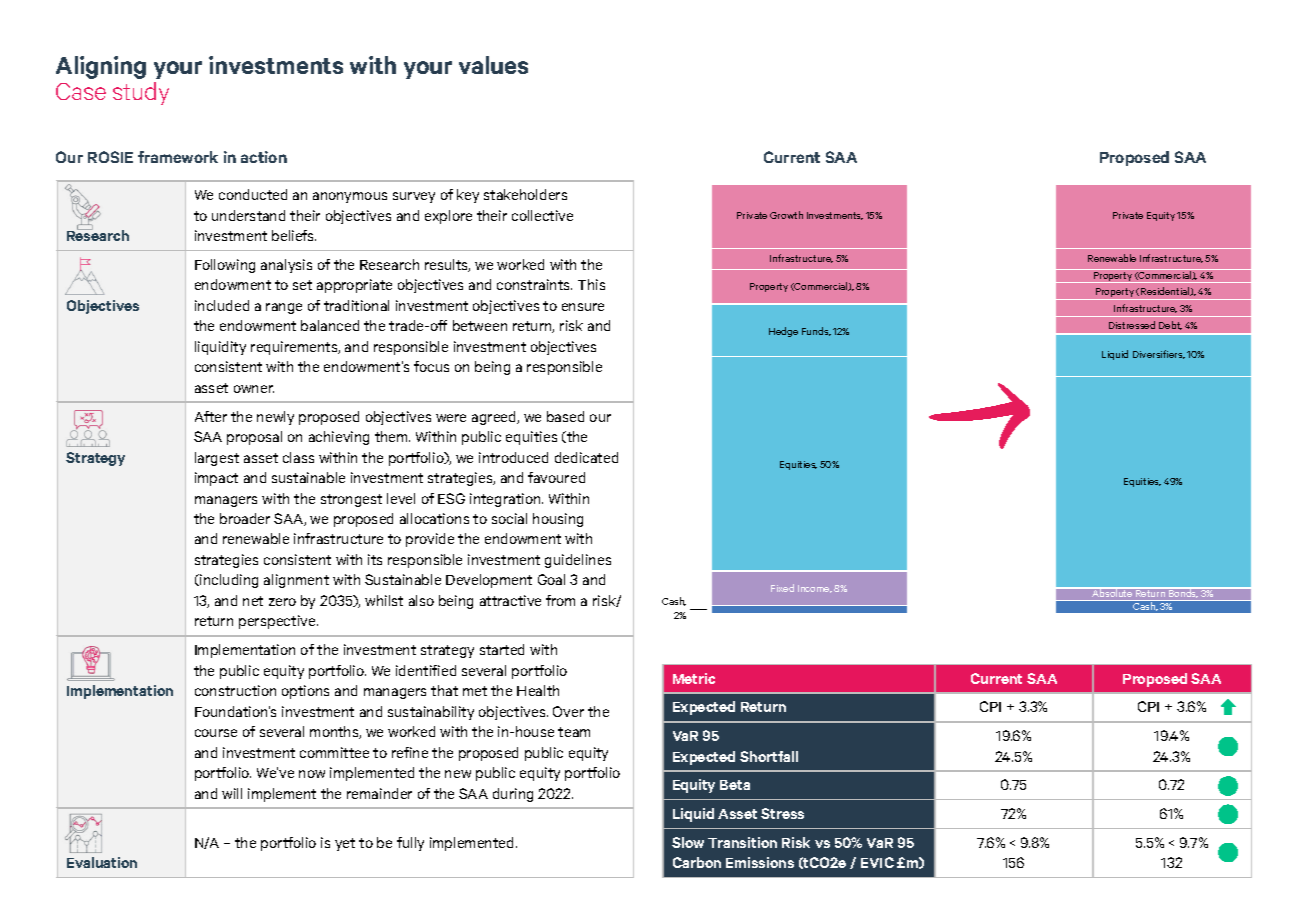  What do you see at coordinates (228, 581) in the page?
I see `including` at bounding box center [228, 581].
